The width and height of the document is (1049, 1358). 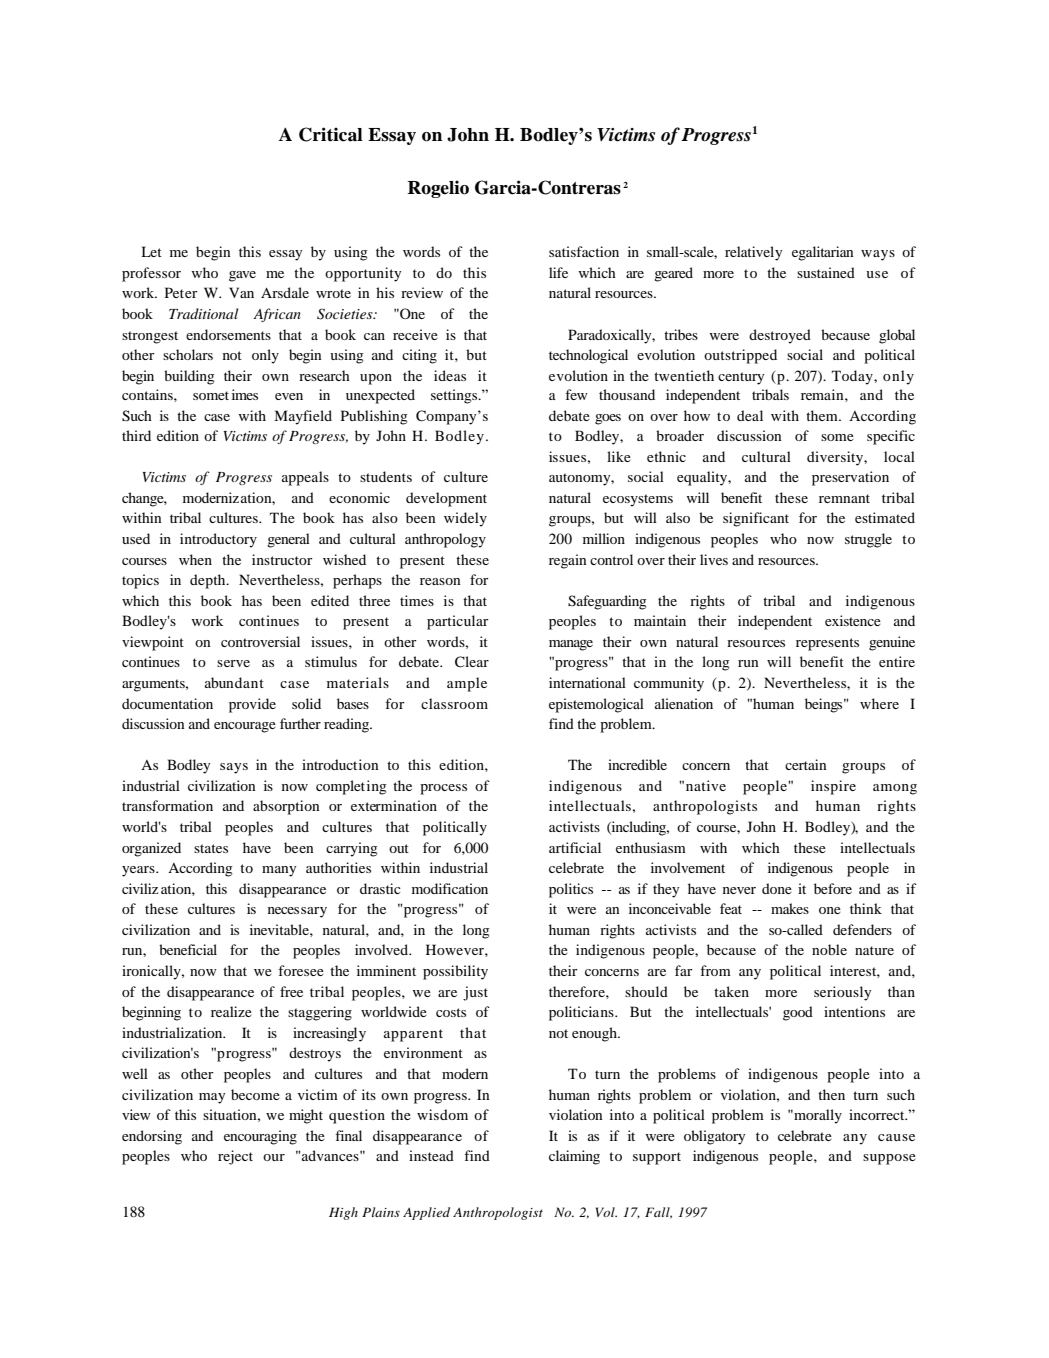 What do you see at coordinates (790, 908) in the document?
I see `makes` at bounding box center [790, 908].
